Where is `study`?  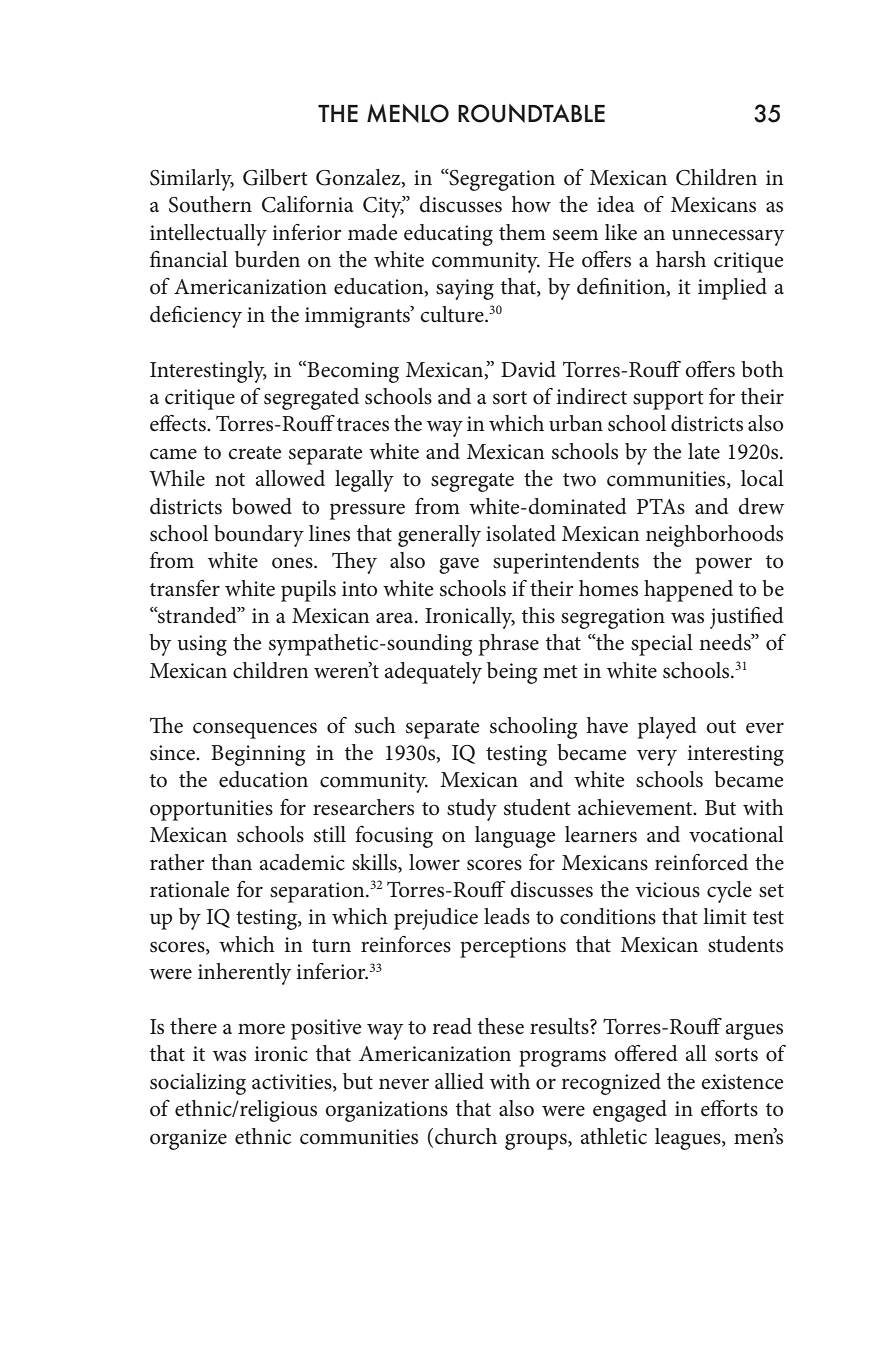
study is located at coordinates (472, 810).
